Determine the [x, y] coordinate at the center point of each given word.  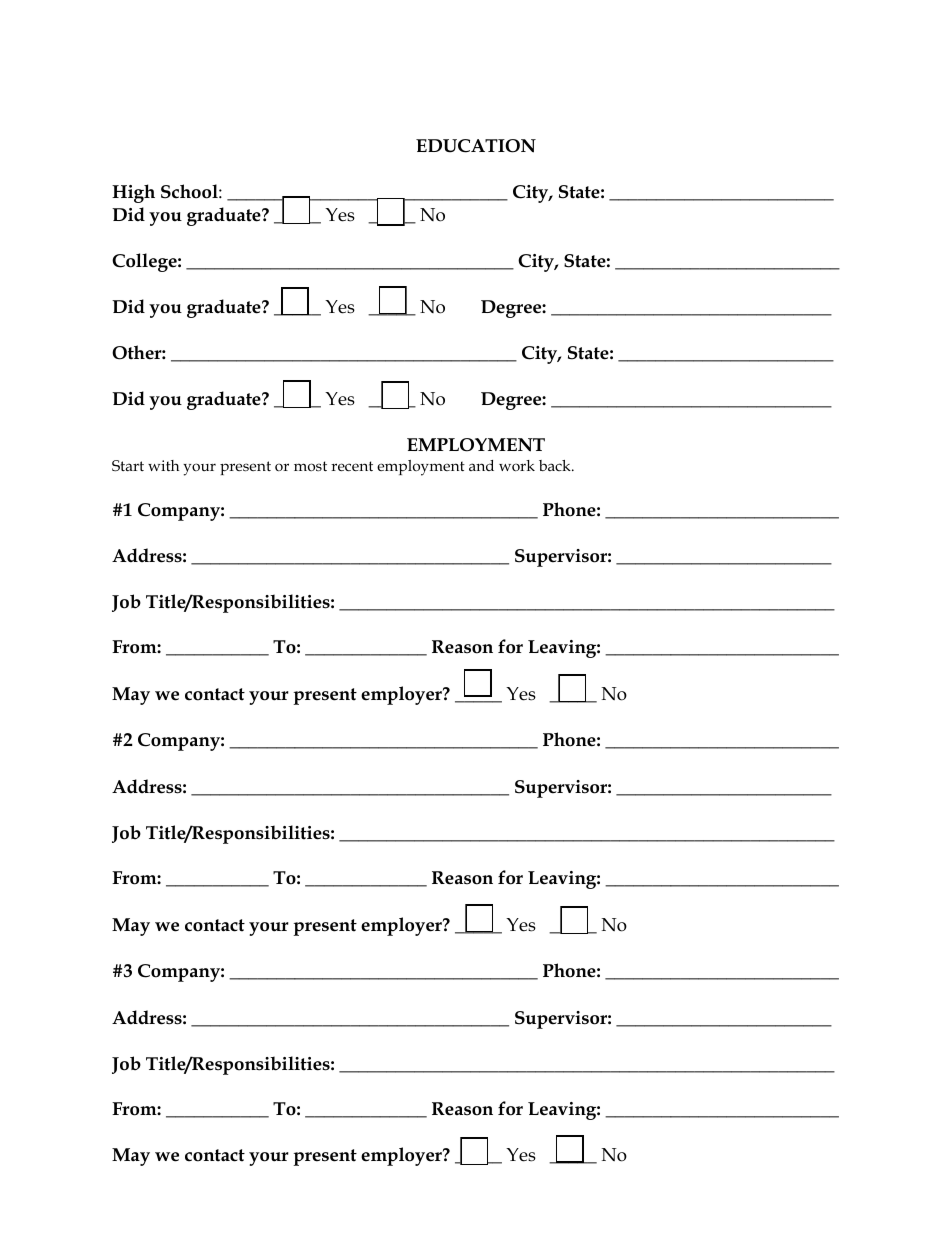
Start [128, 466]
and [481, 465]
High [133, 193]
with [163, 465]
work [517, 465]
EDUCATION [476, 146]
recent [352, 466]
